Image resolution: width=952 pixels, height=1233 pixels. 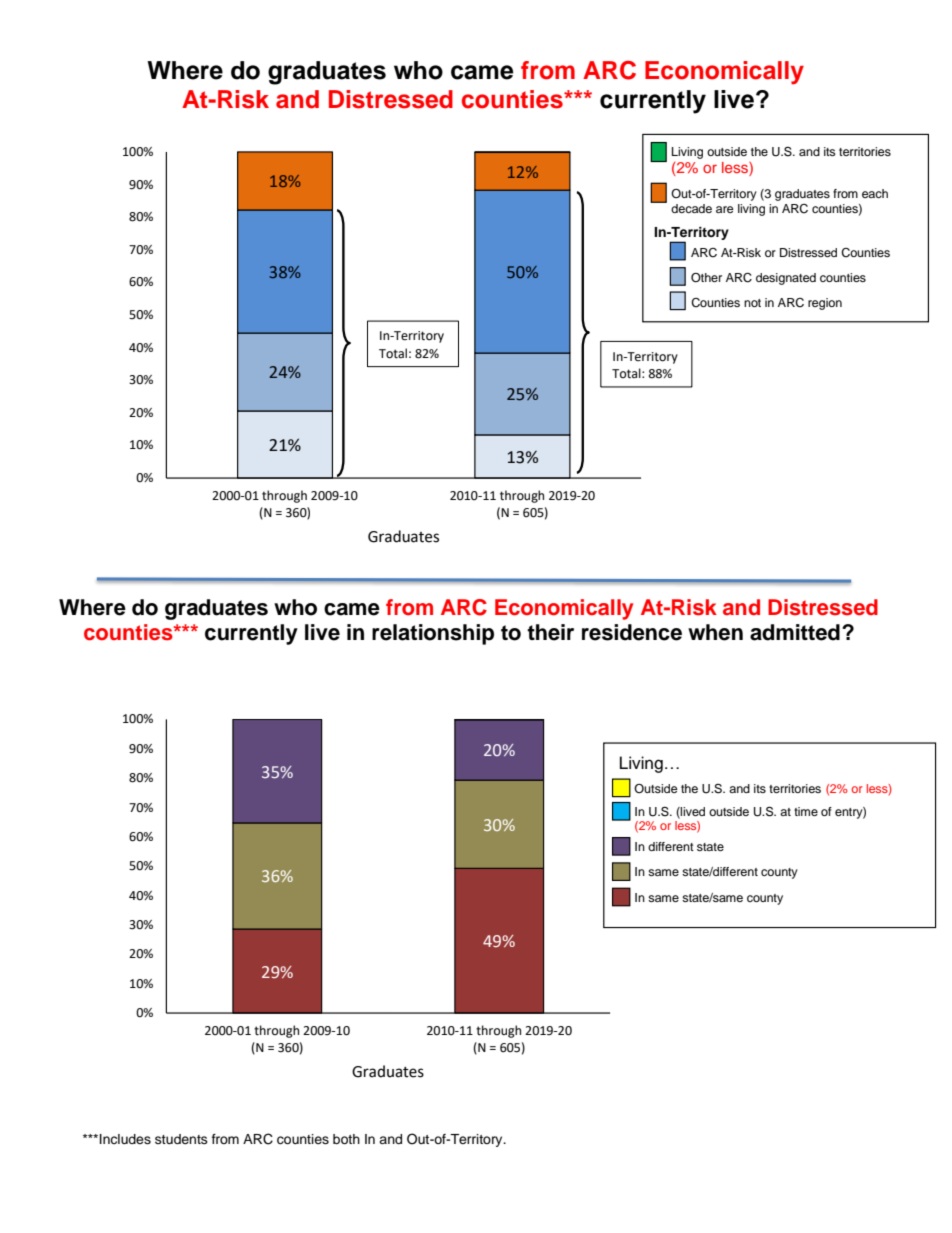 I want to click on when, so click(x=715, y=632).
